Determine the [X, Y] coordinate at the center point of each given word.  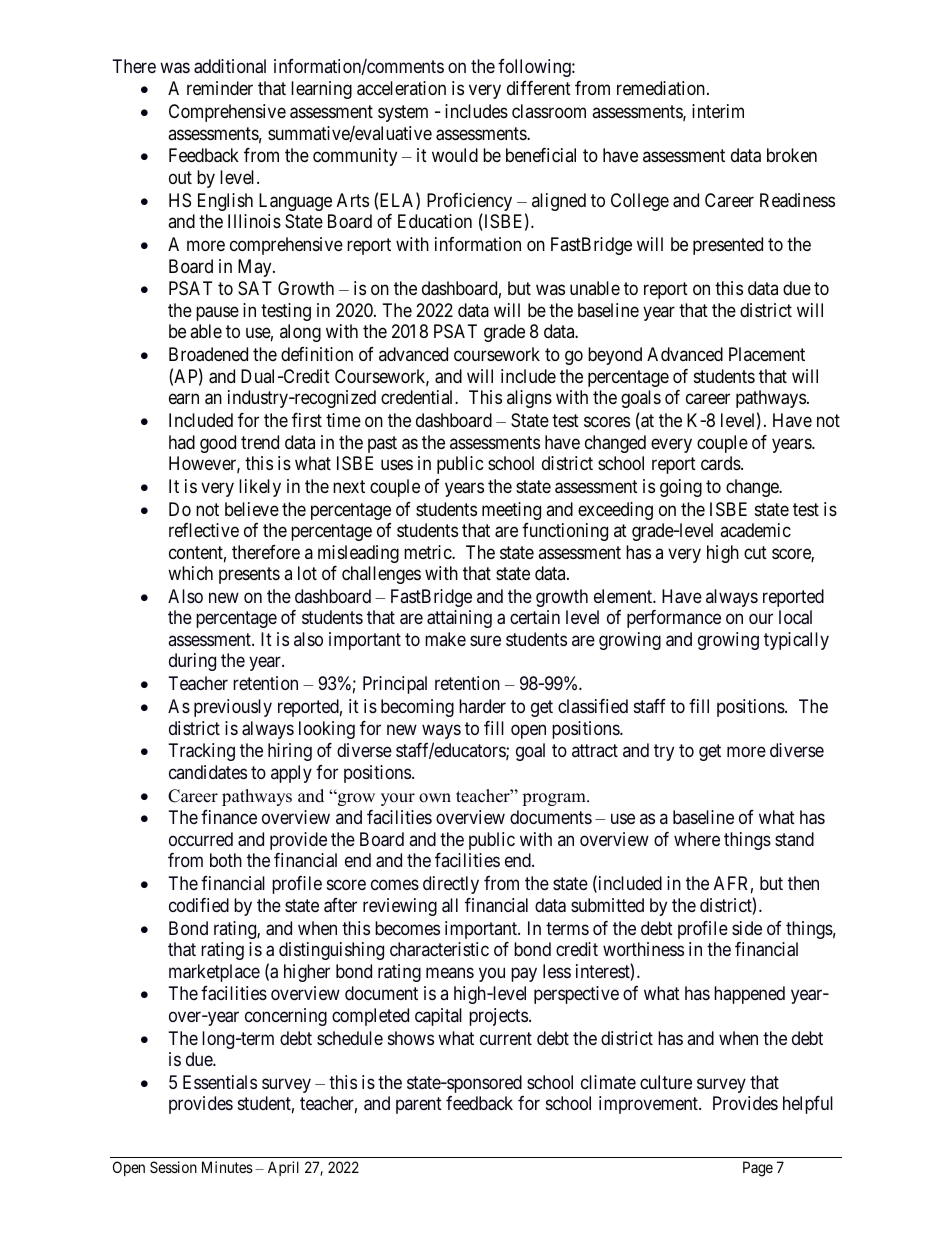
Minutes [227, 1167]
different [539, 88]
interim [718, 111]
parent [419, 1106]
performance [674, 619]
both [226, 860]
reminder [220, 88]
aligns [529, 399]
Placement [767, 354]
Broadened [208, 354]
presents [249, 575]
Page [758, 1169]
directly [451, 885]
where [697, 839]
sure [485, 640]
